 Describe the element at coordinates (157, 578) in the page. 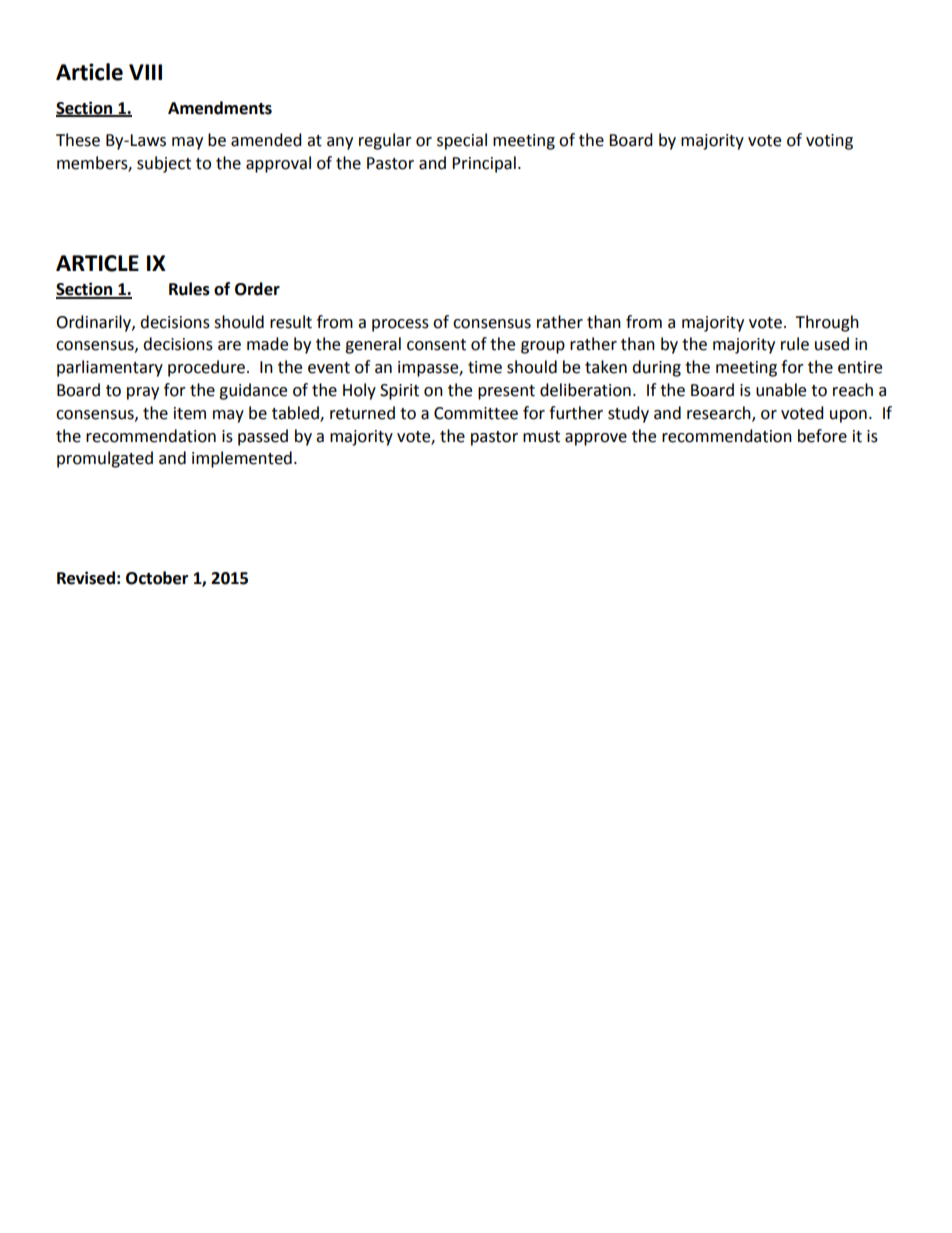

I see `October` at that location.
